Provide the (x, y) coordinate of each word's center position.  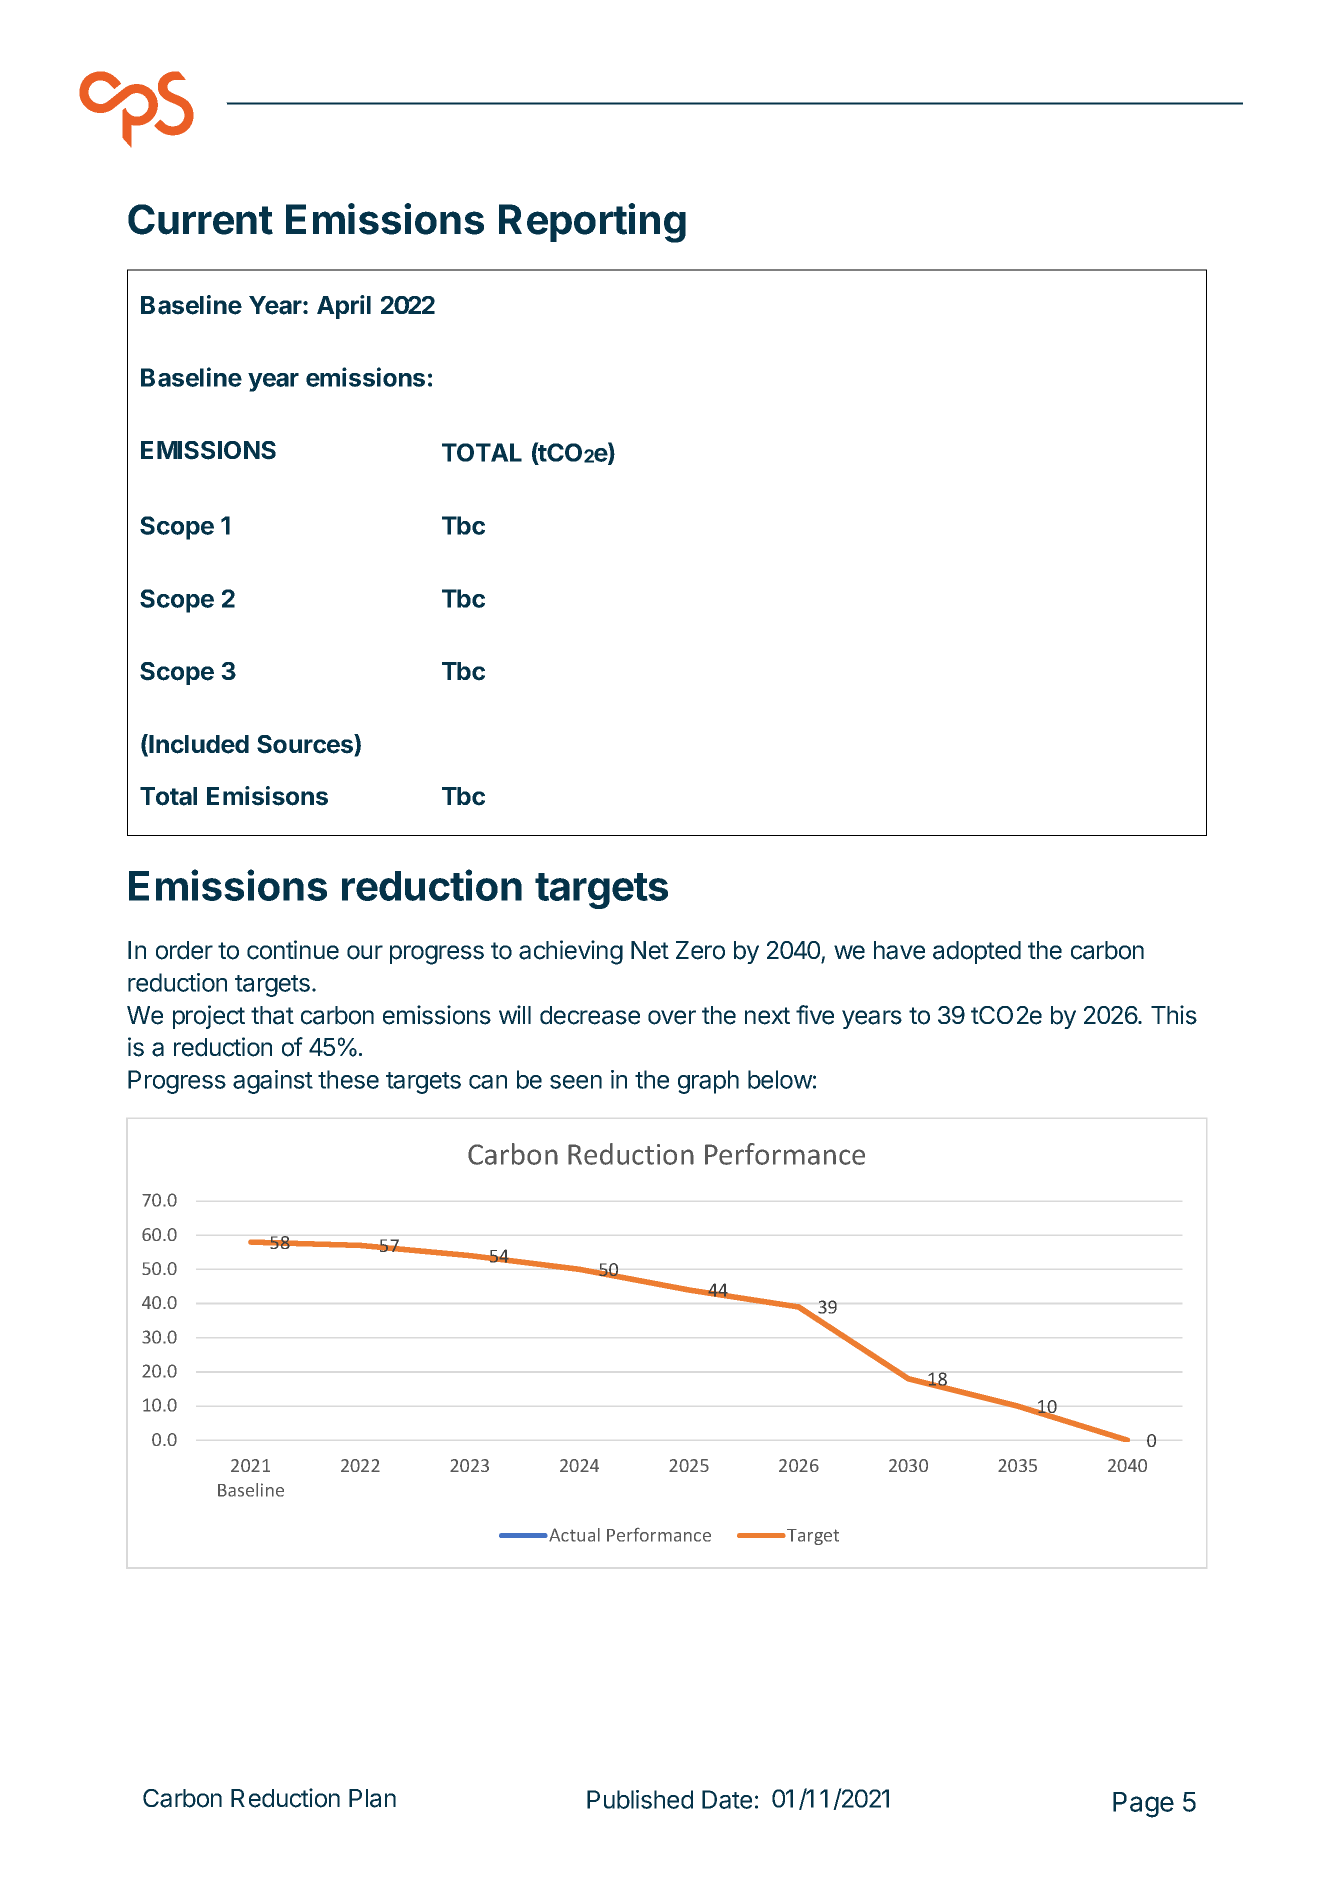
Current (200, 219)
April (344, 307)
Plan (372, 1798)
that (272, 1015)
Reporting (592, 223)
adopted (977, 952)
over (672, 1017)
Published (640, 1799)
